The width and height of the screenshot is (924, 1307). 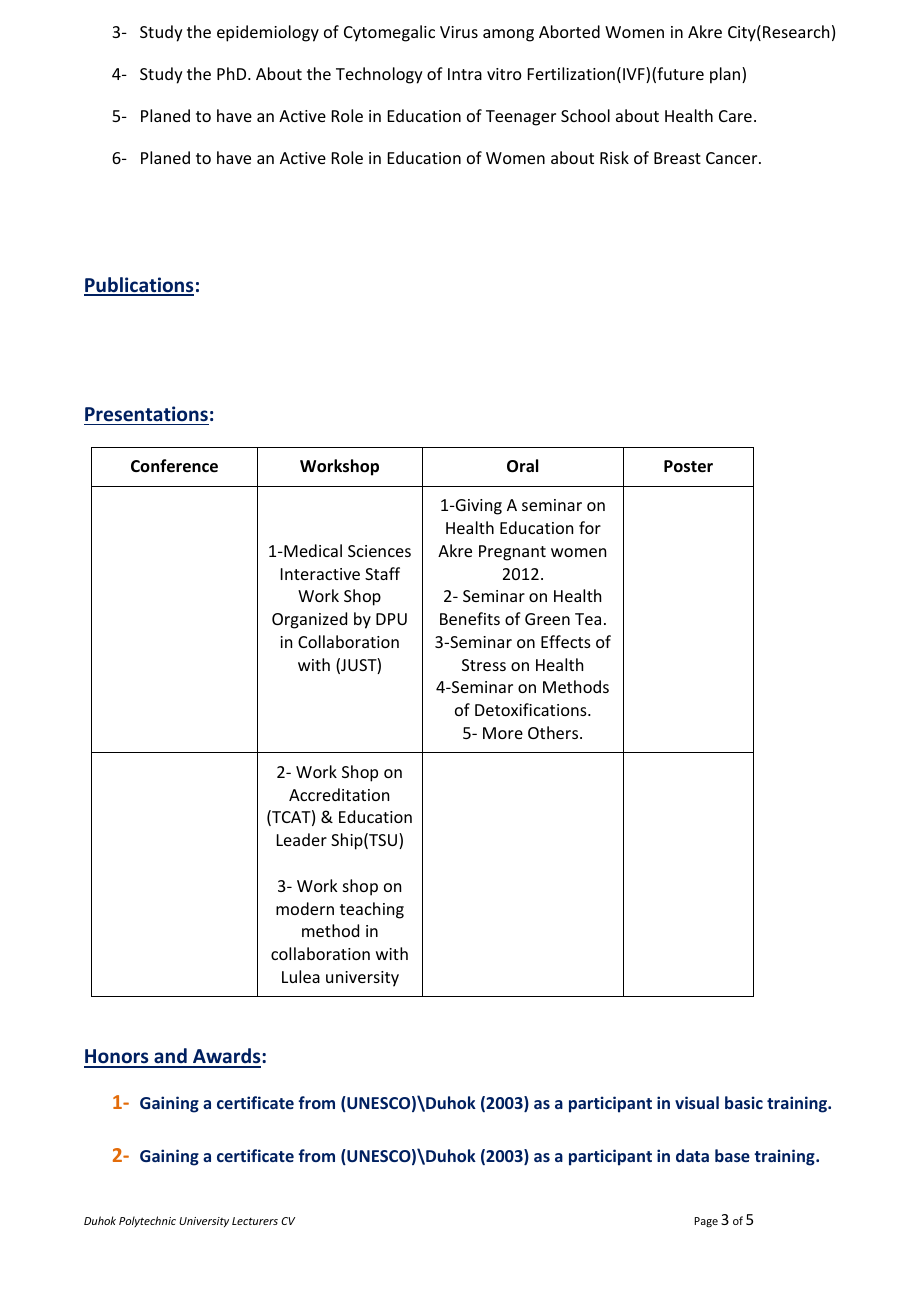 I want to click on Presentations, so click(x=146, y=414).
